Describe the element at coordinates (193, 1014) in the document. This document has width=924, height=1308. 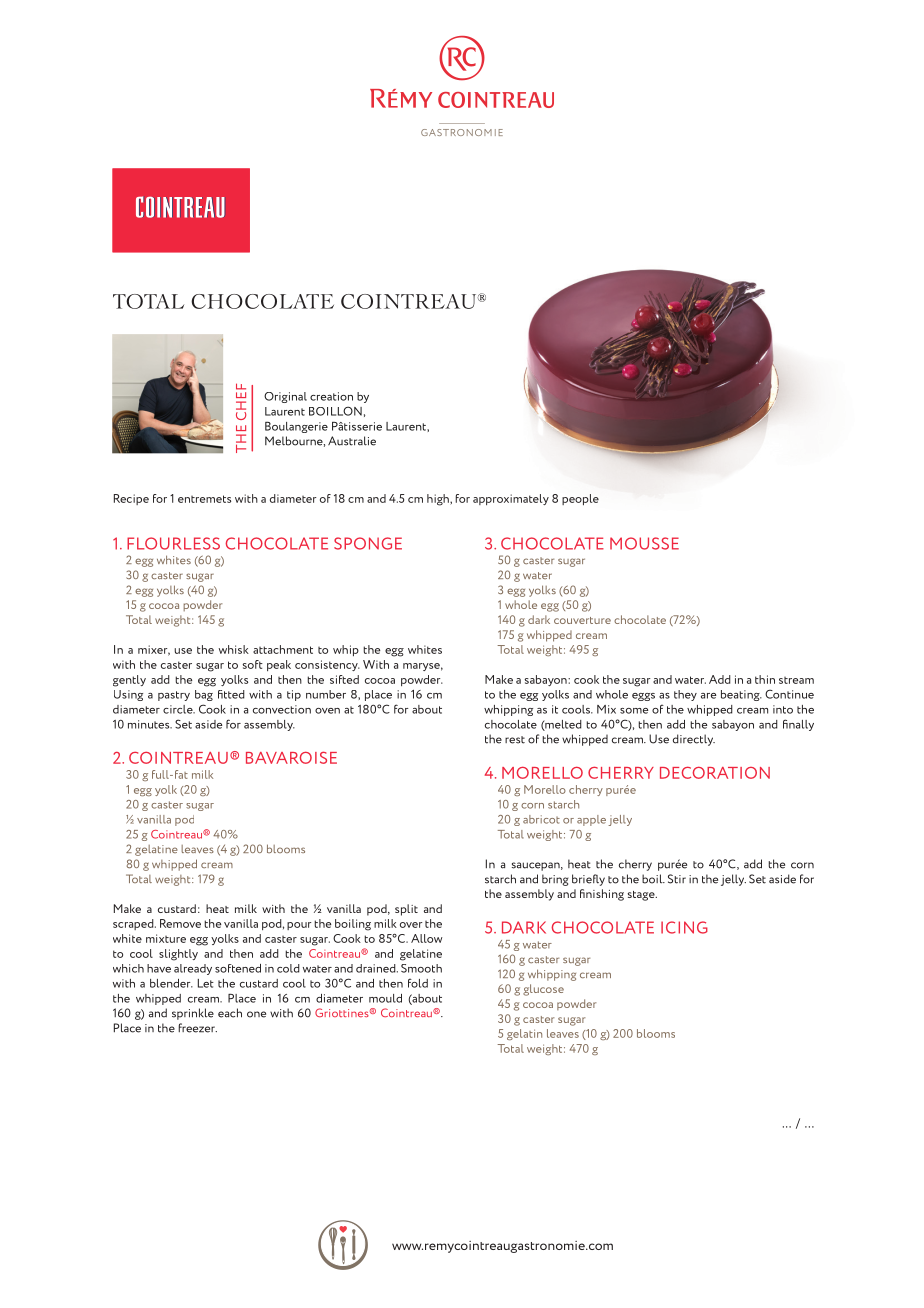
I see `sprinkle` at that location.
